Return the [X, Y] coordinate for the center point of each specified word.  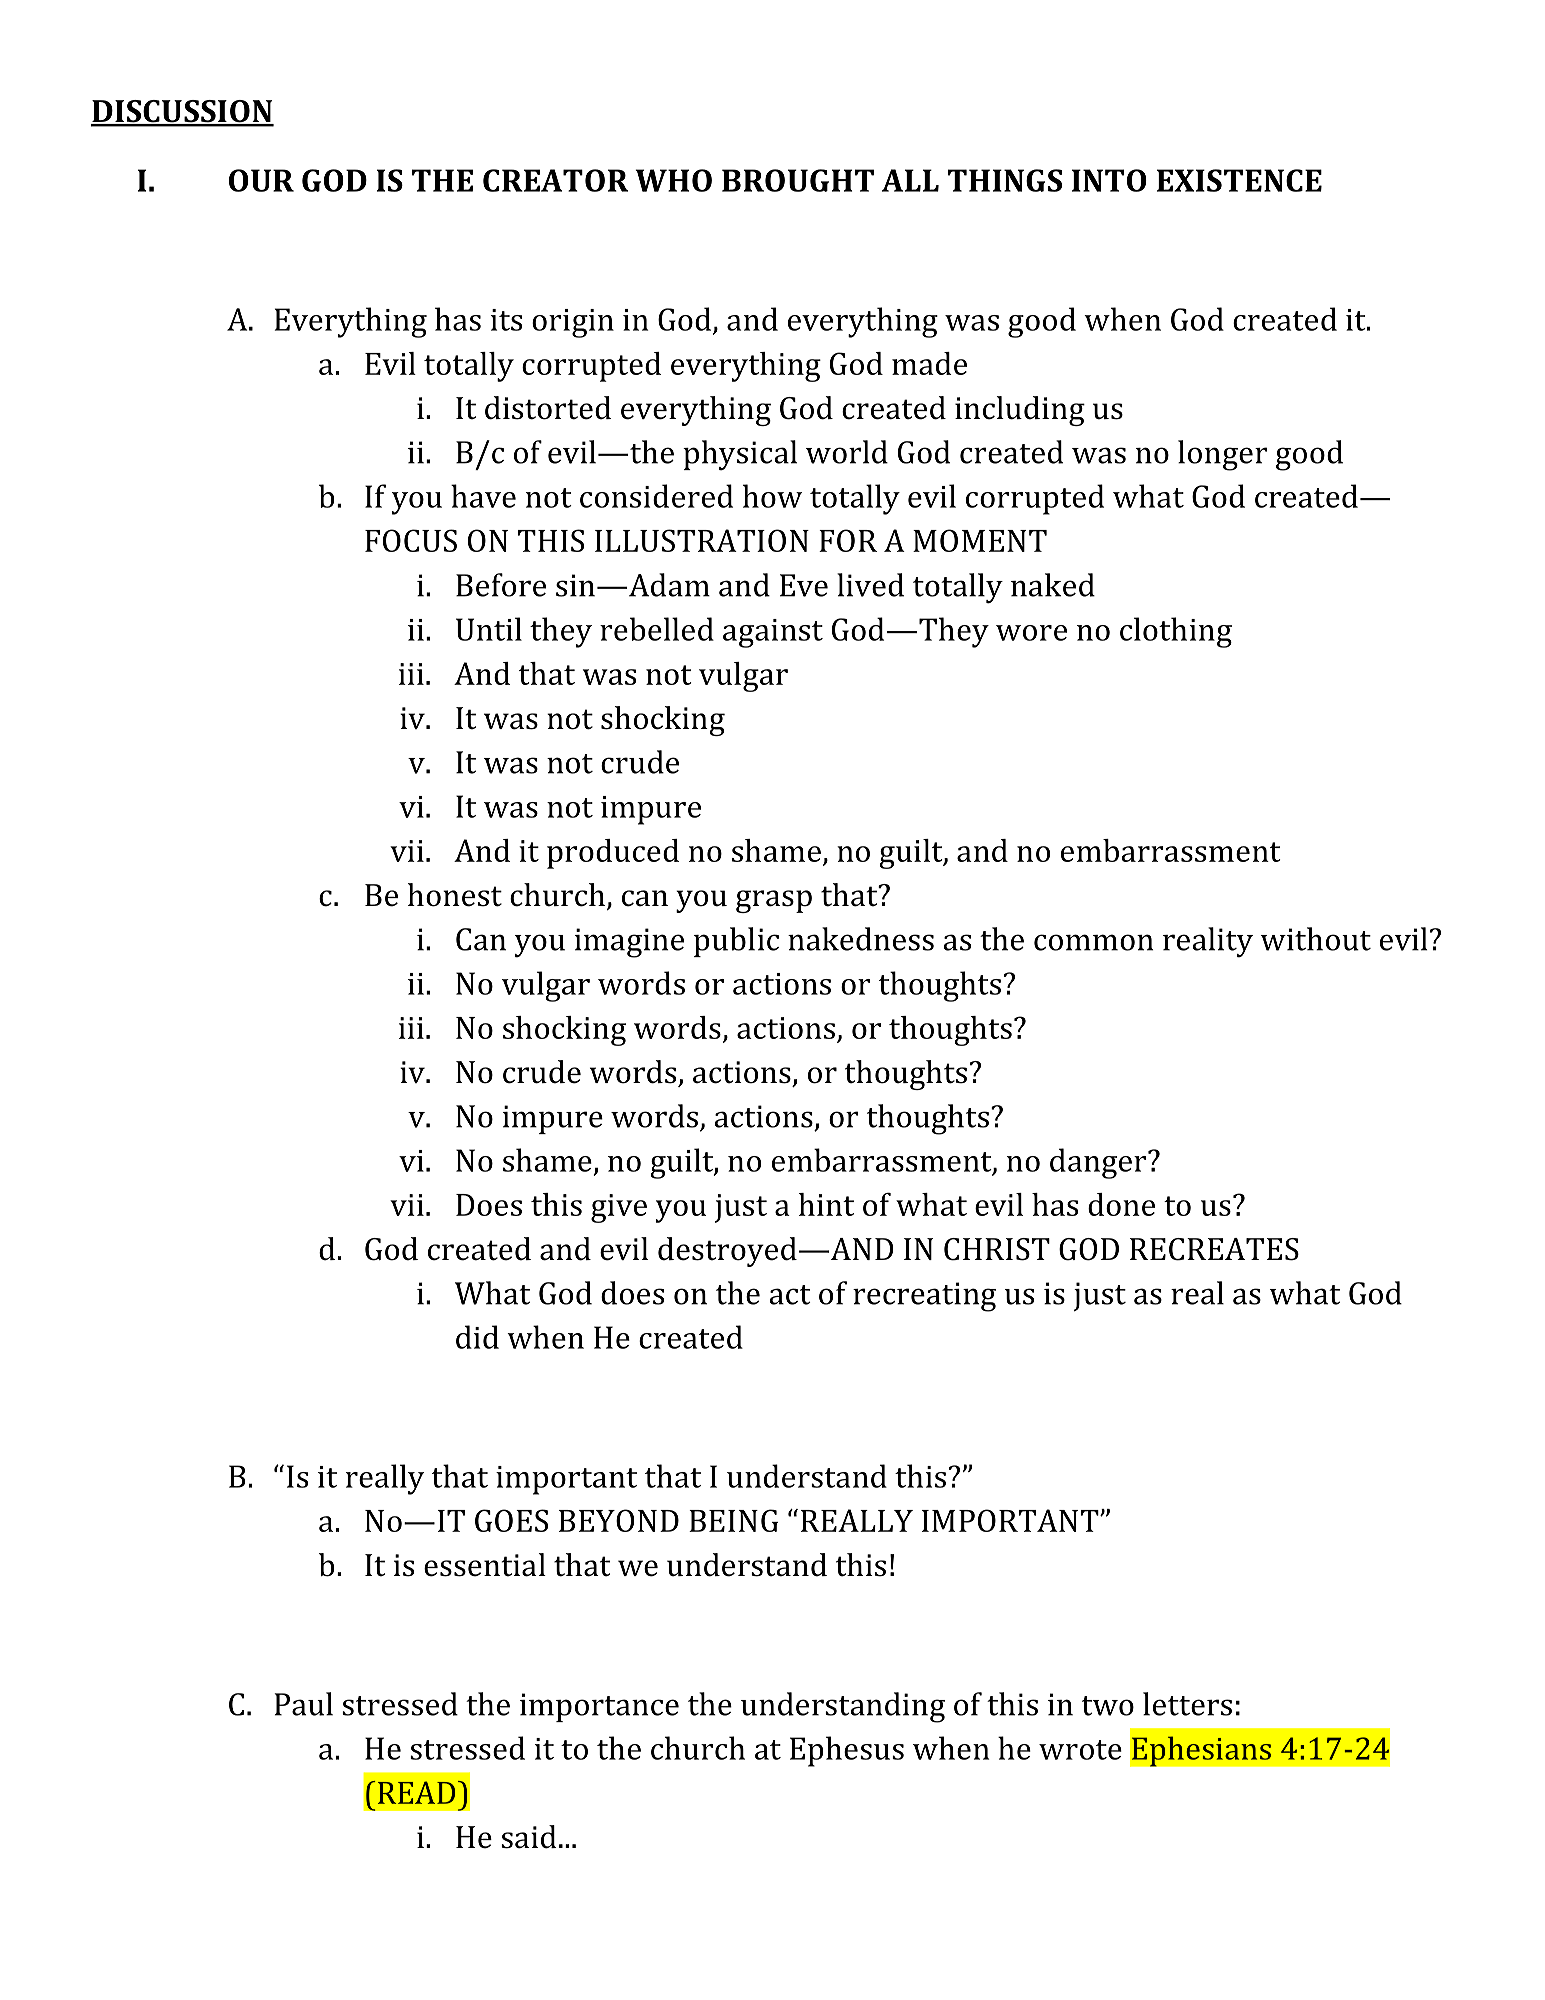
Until [489, 629]
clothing [1176, 632]
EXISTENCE [1239, 180]
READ [416, 1792]
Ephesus [847, 1751]
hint [826, 1204]
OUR [261, 180]
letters [1187, 1704]
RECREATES [1214, 1249]
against [773, 633]
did [477, 1337]
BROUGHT [798, 180]
